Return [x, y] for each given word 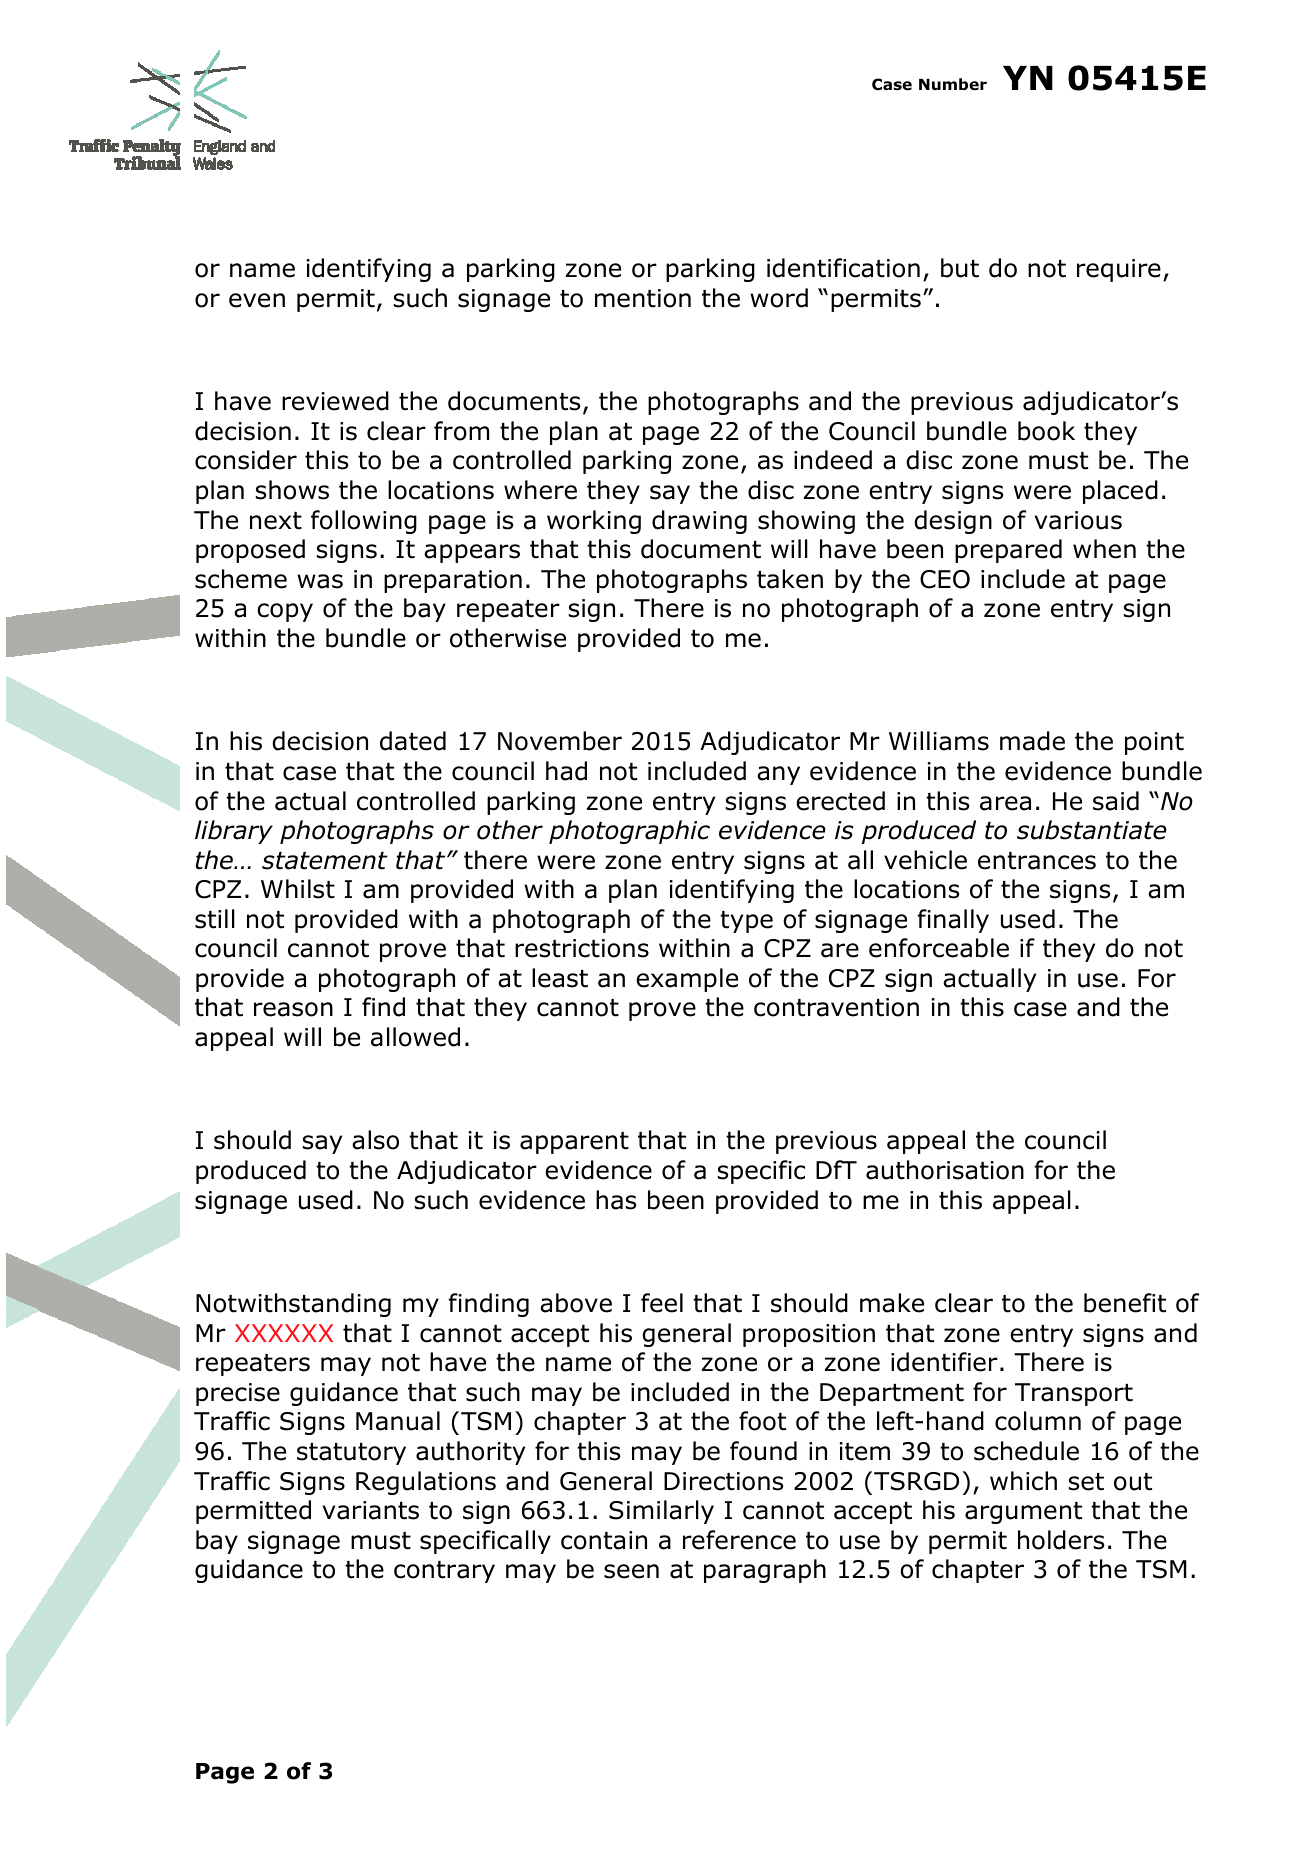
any [778, 775]
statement [325, 861]
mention [643, 298]
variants [371, 1510]
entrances [1037, 861]
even [257, 300]
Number [953, 84]
